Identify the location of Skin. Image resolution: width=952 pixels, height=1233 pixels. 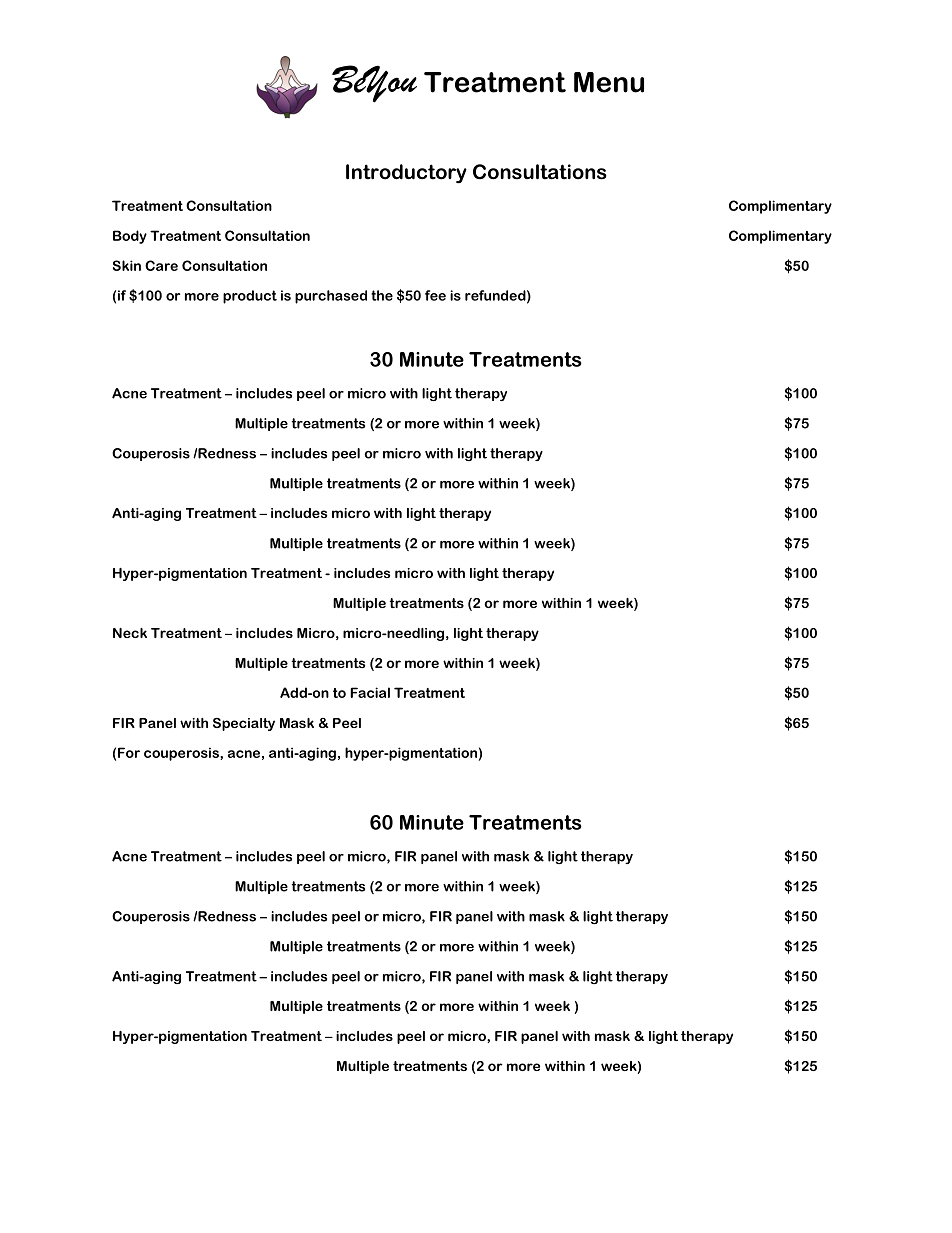
(127, 265).
